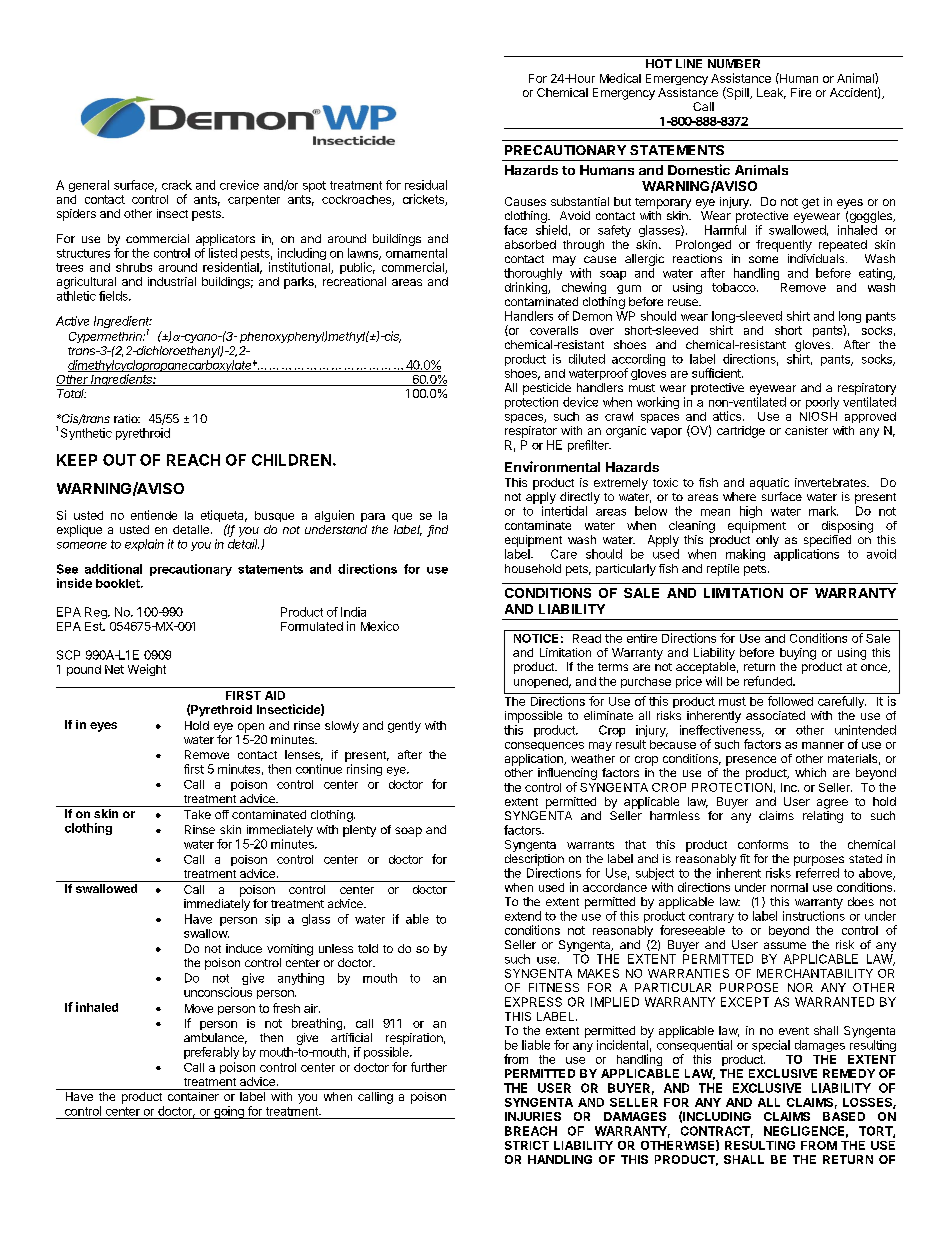 This image has height=1233, width=952. I want to click on crack, so click(177, 185).
